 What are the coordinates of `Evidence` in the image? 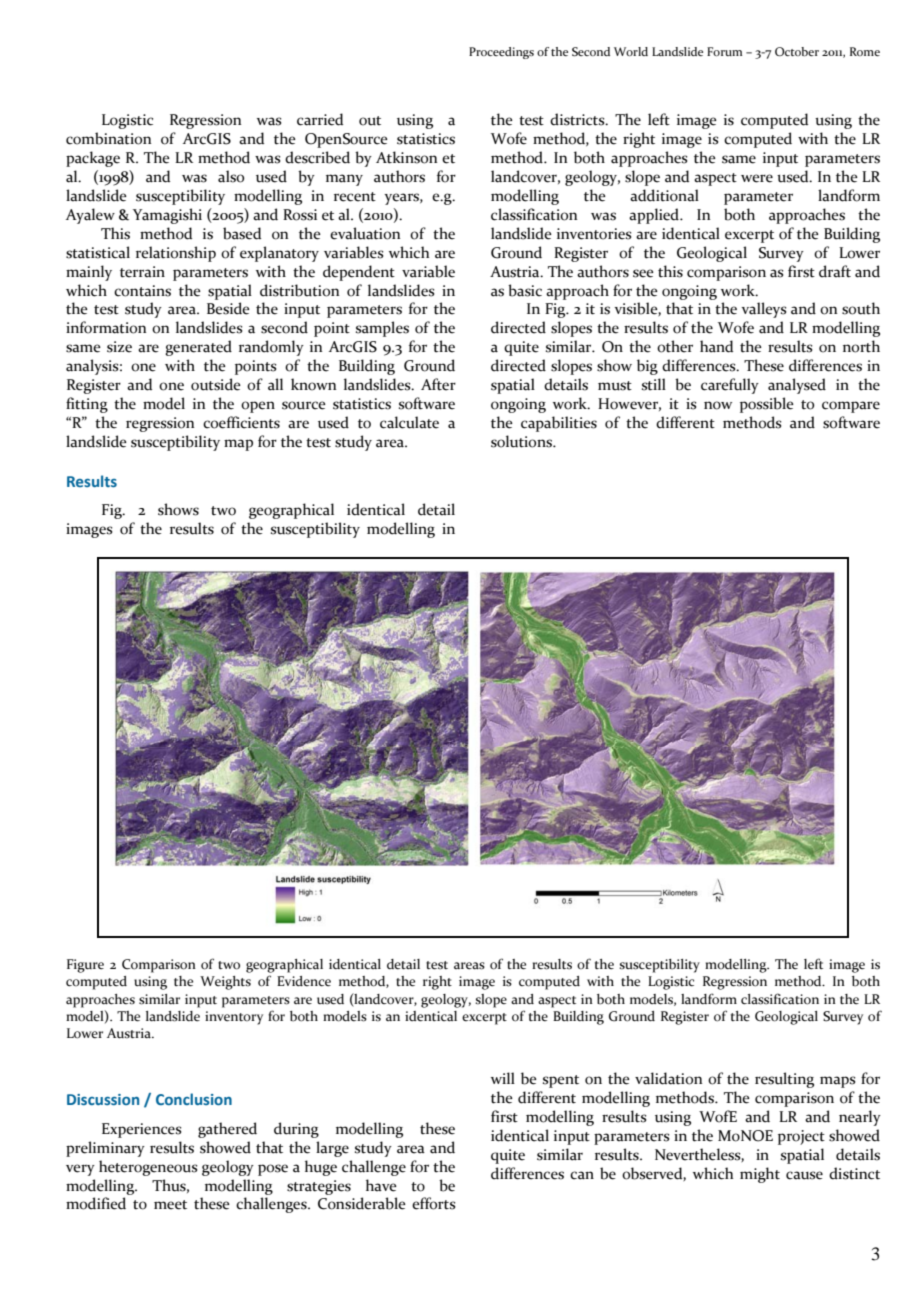 It's located at (304, 981).
